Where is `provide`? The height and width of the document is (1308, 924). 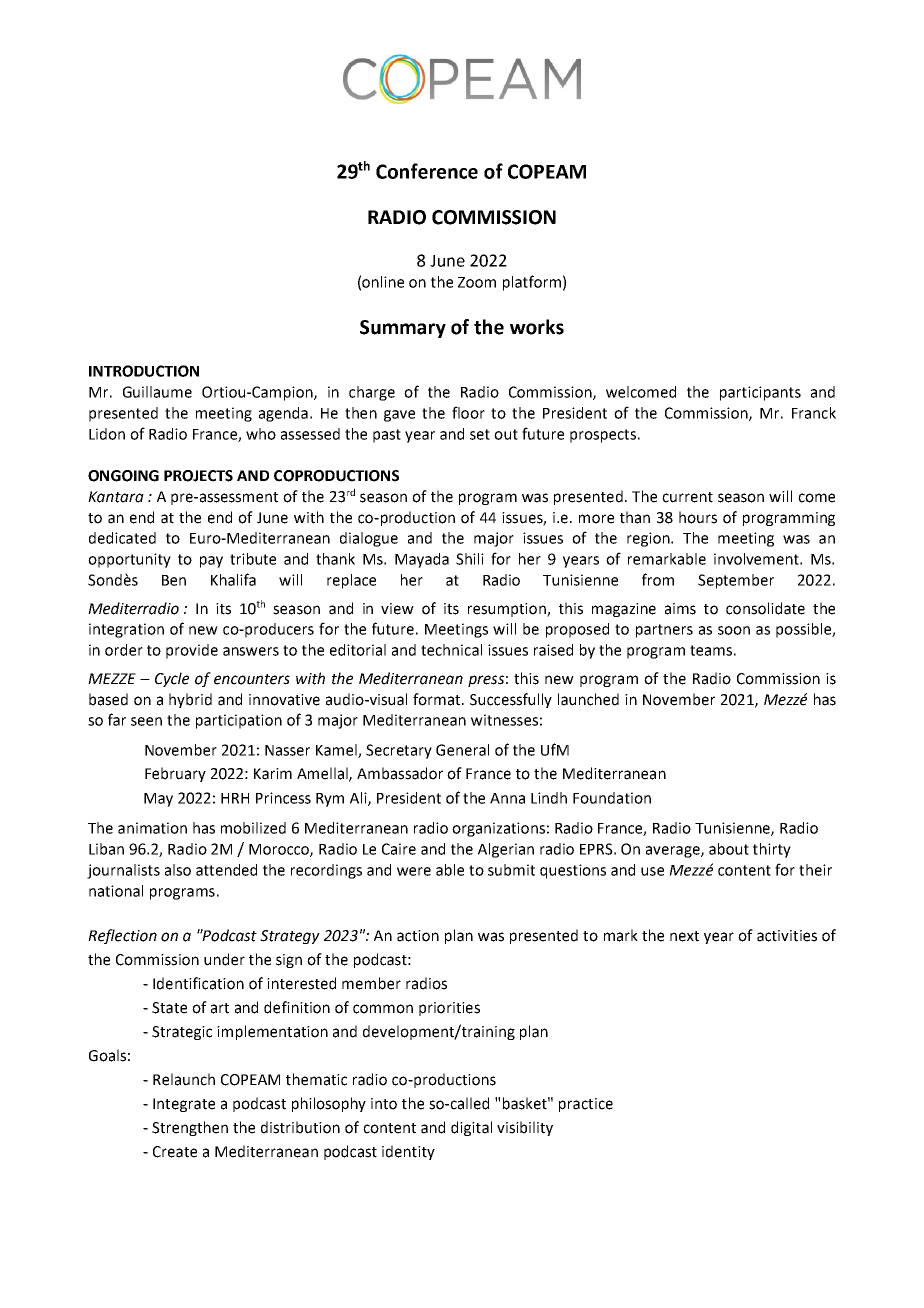
provide is located at coordinates (192, 651).
